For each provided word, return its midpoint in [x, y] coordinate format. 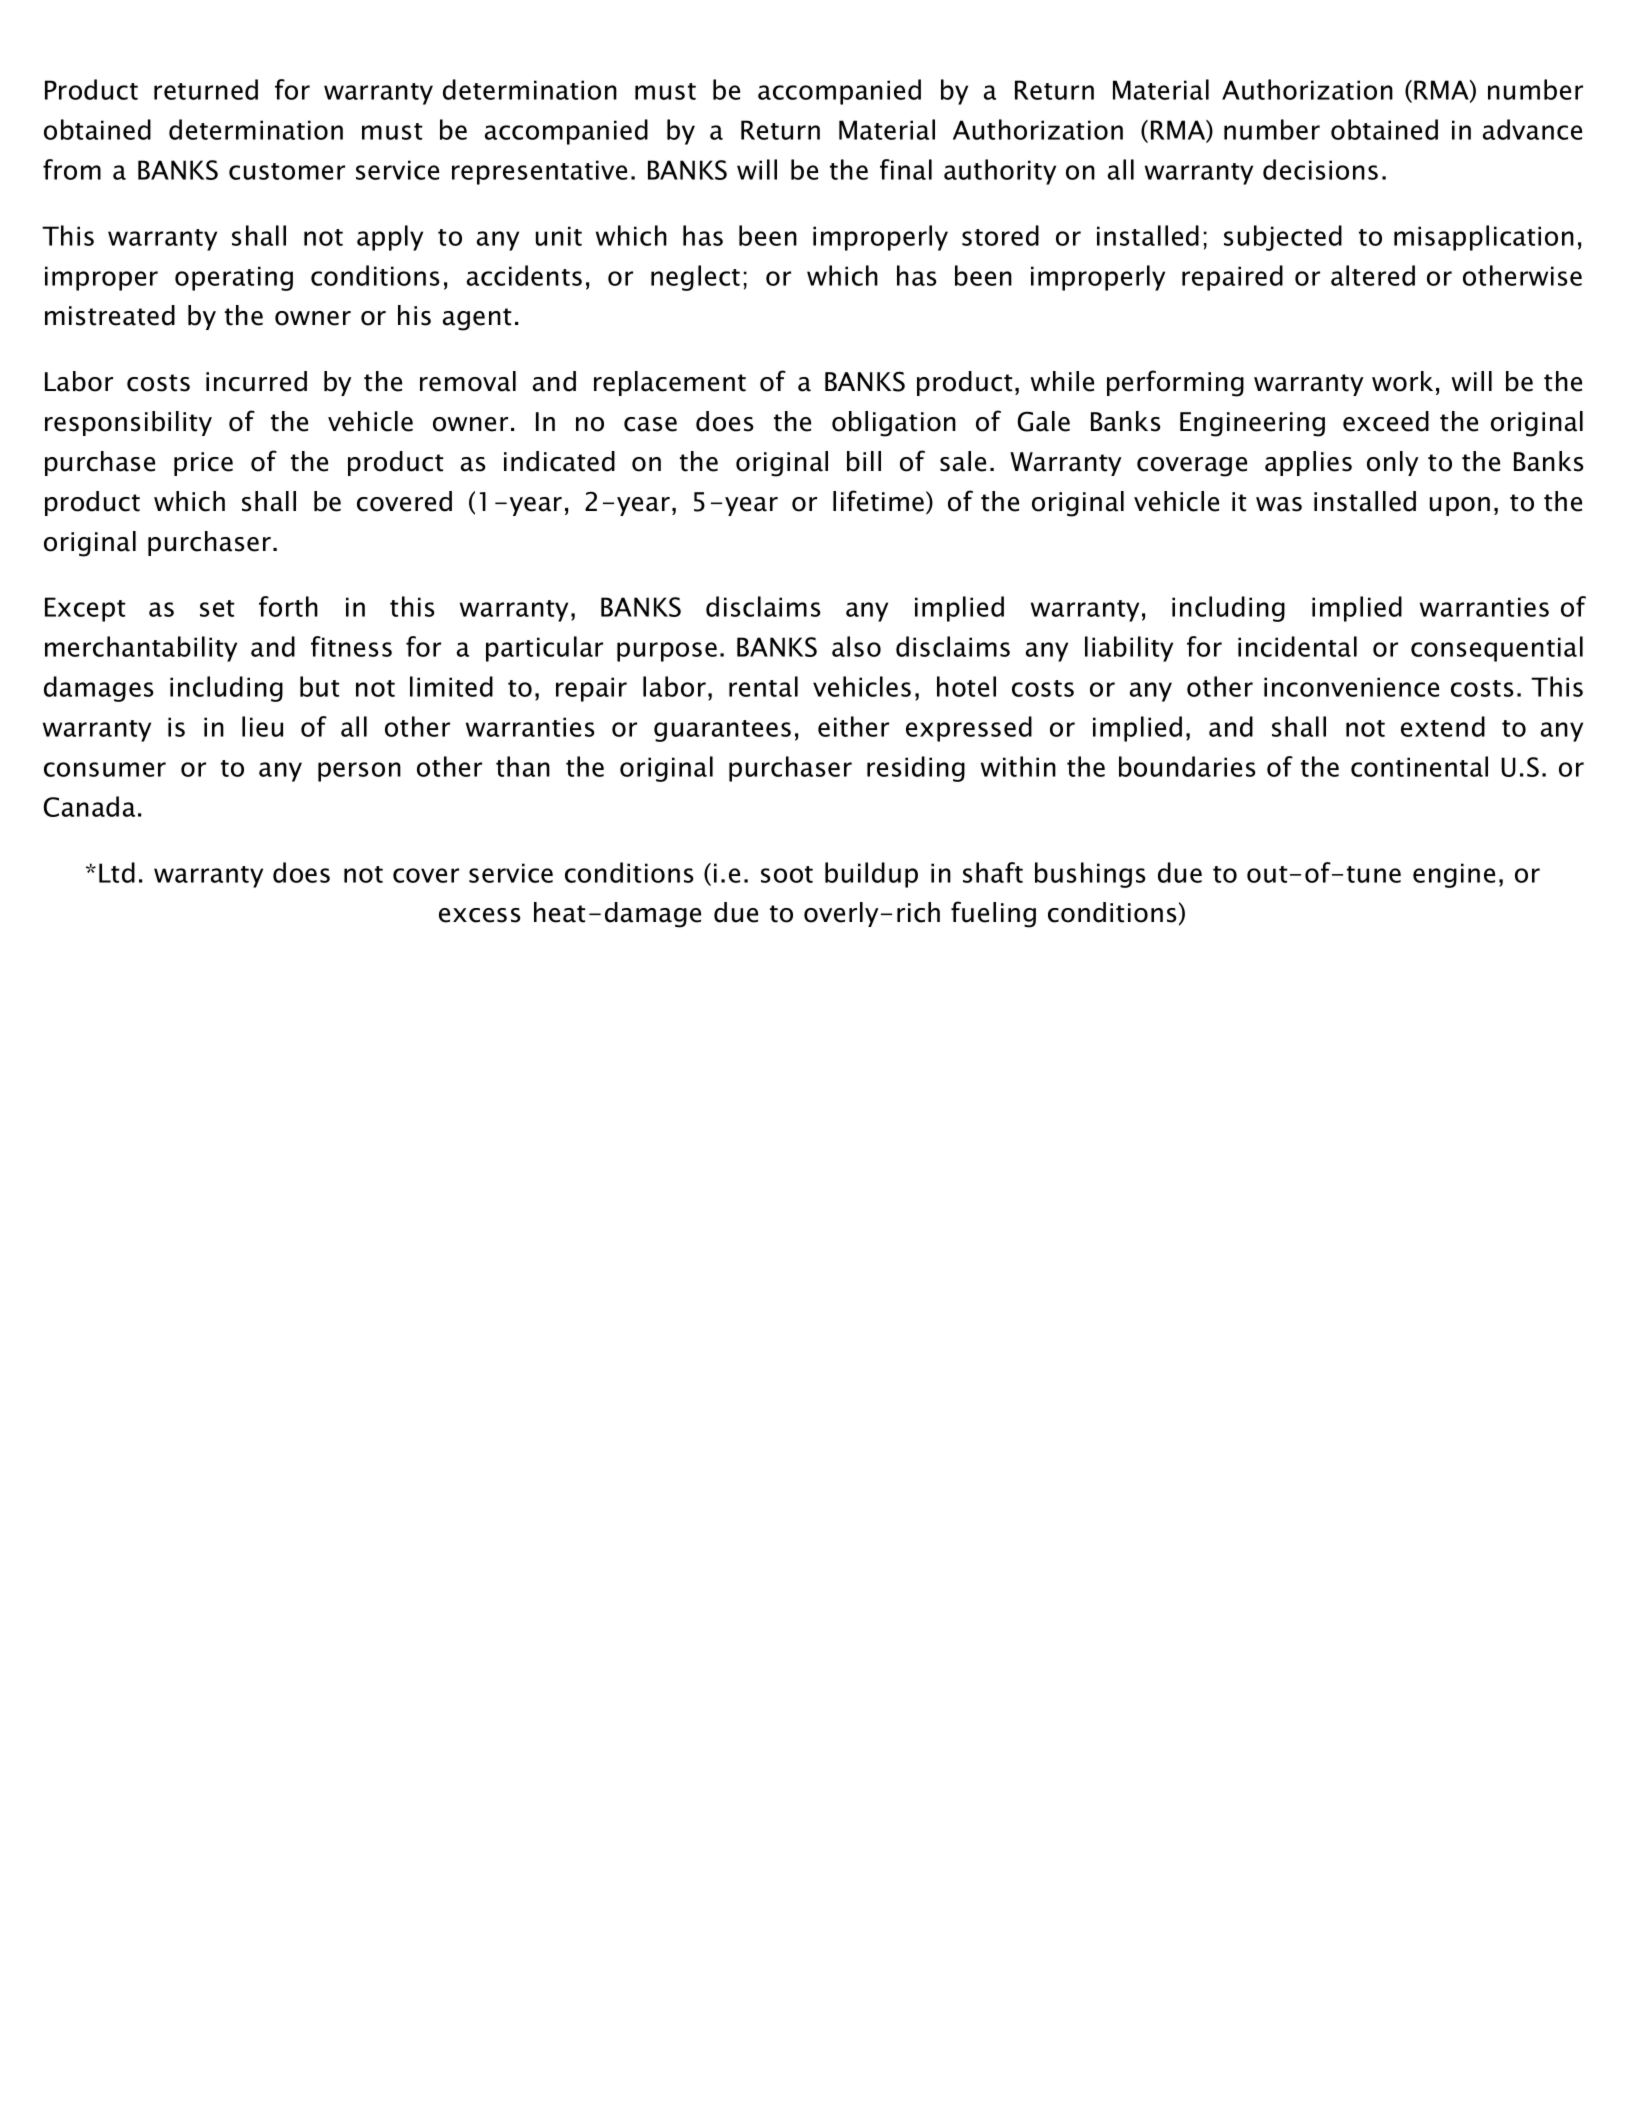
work [1402, 381]
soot [787, 874]
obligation [894, 424]
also [856, 646]
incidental [1297, 646]
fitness [351, 646]
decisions [1320, 169]
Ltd [117, 872]
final [906, 169]
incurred [256, 381]
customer [287, 171]
